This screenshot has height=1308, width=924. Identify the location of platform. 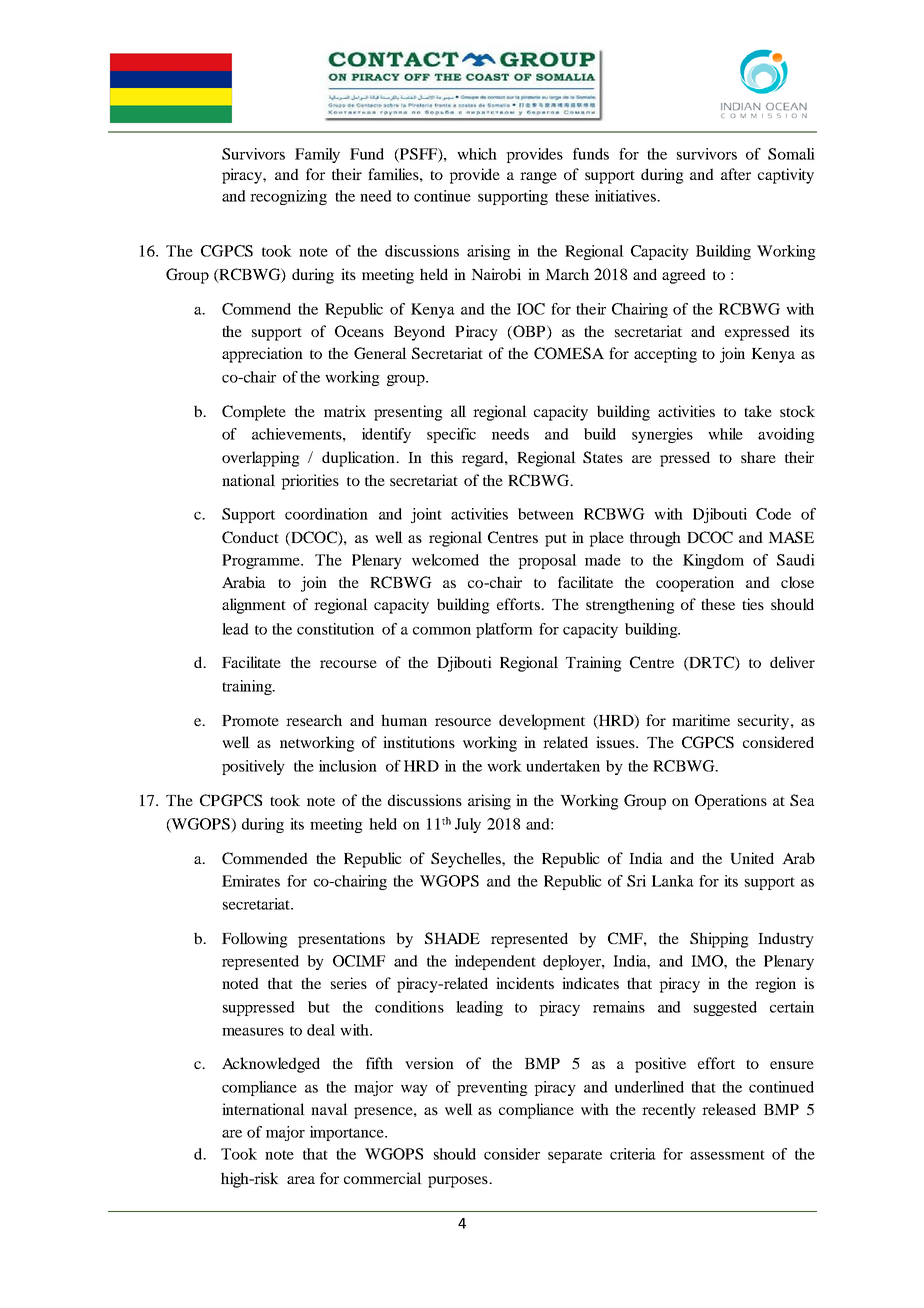
(504, 630).
